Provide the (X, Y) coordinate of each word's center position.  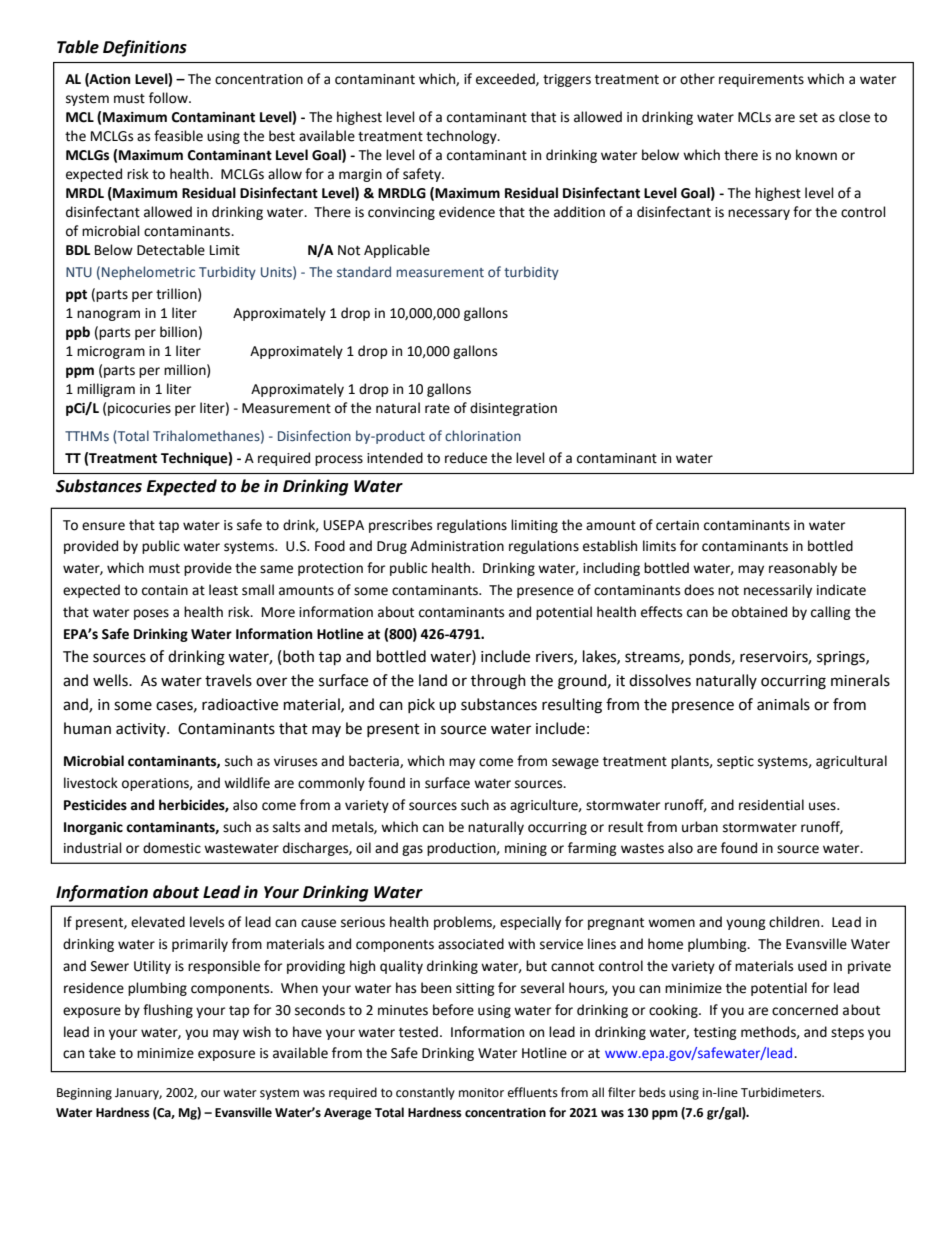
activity (142, 730)
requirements (761, 80)
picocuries (139, 409)
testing (715, 1033)
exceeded (506, 79)
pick (421, 705)
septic (735, 762)
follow (169, 98)
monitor (481, 1093)
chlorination (483, 435)
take (102, 1053)
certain (677, 525)
